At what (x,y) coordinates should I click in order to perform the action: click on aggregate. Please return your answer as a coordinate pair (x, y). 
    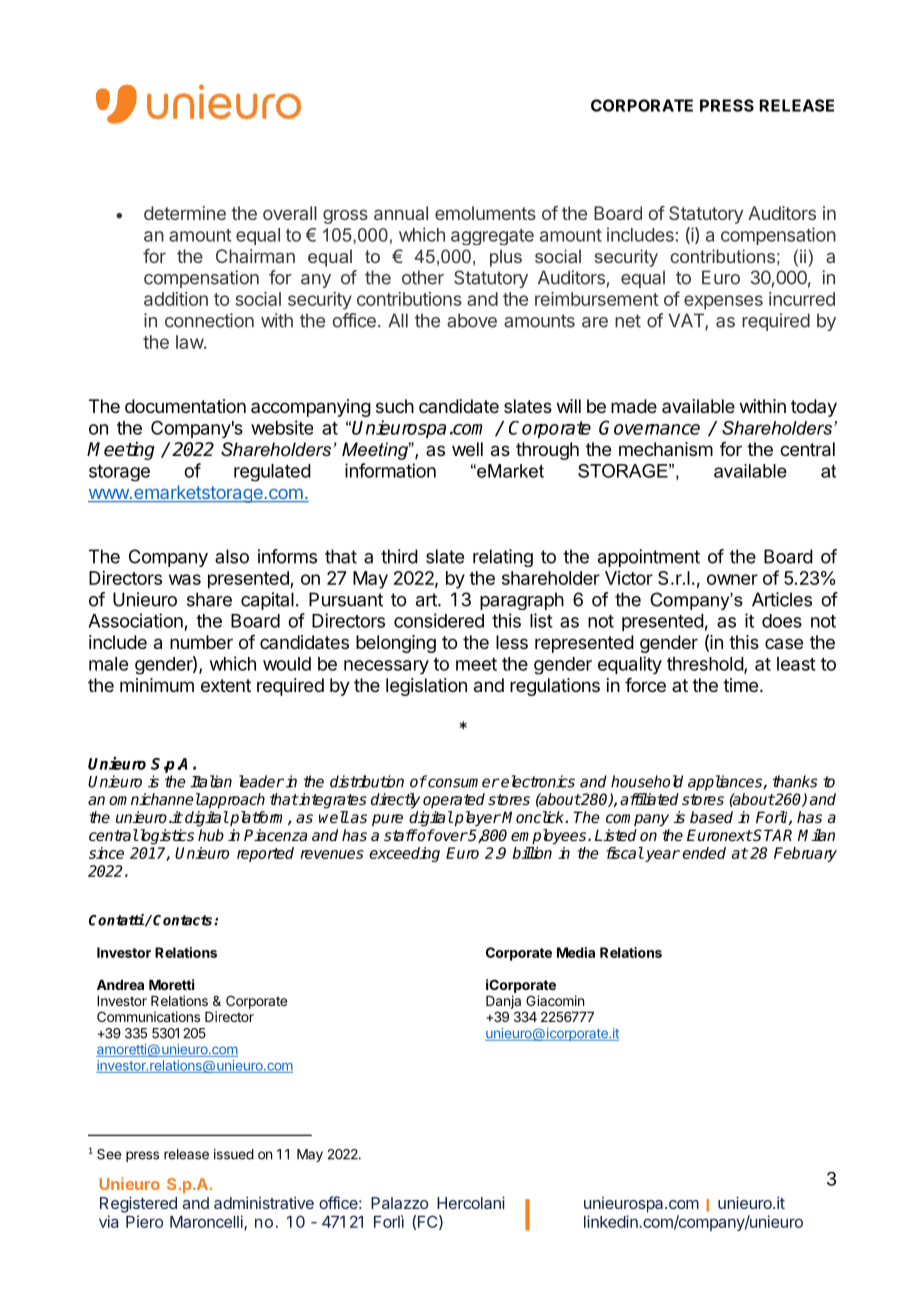
    Looking at the image, I should click on (492, 237).
